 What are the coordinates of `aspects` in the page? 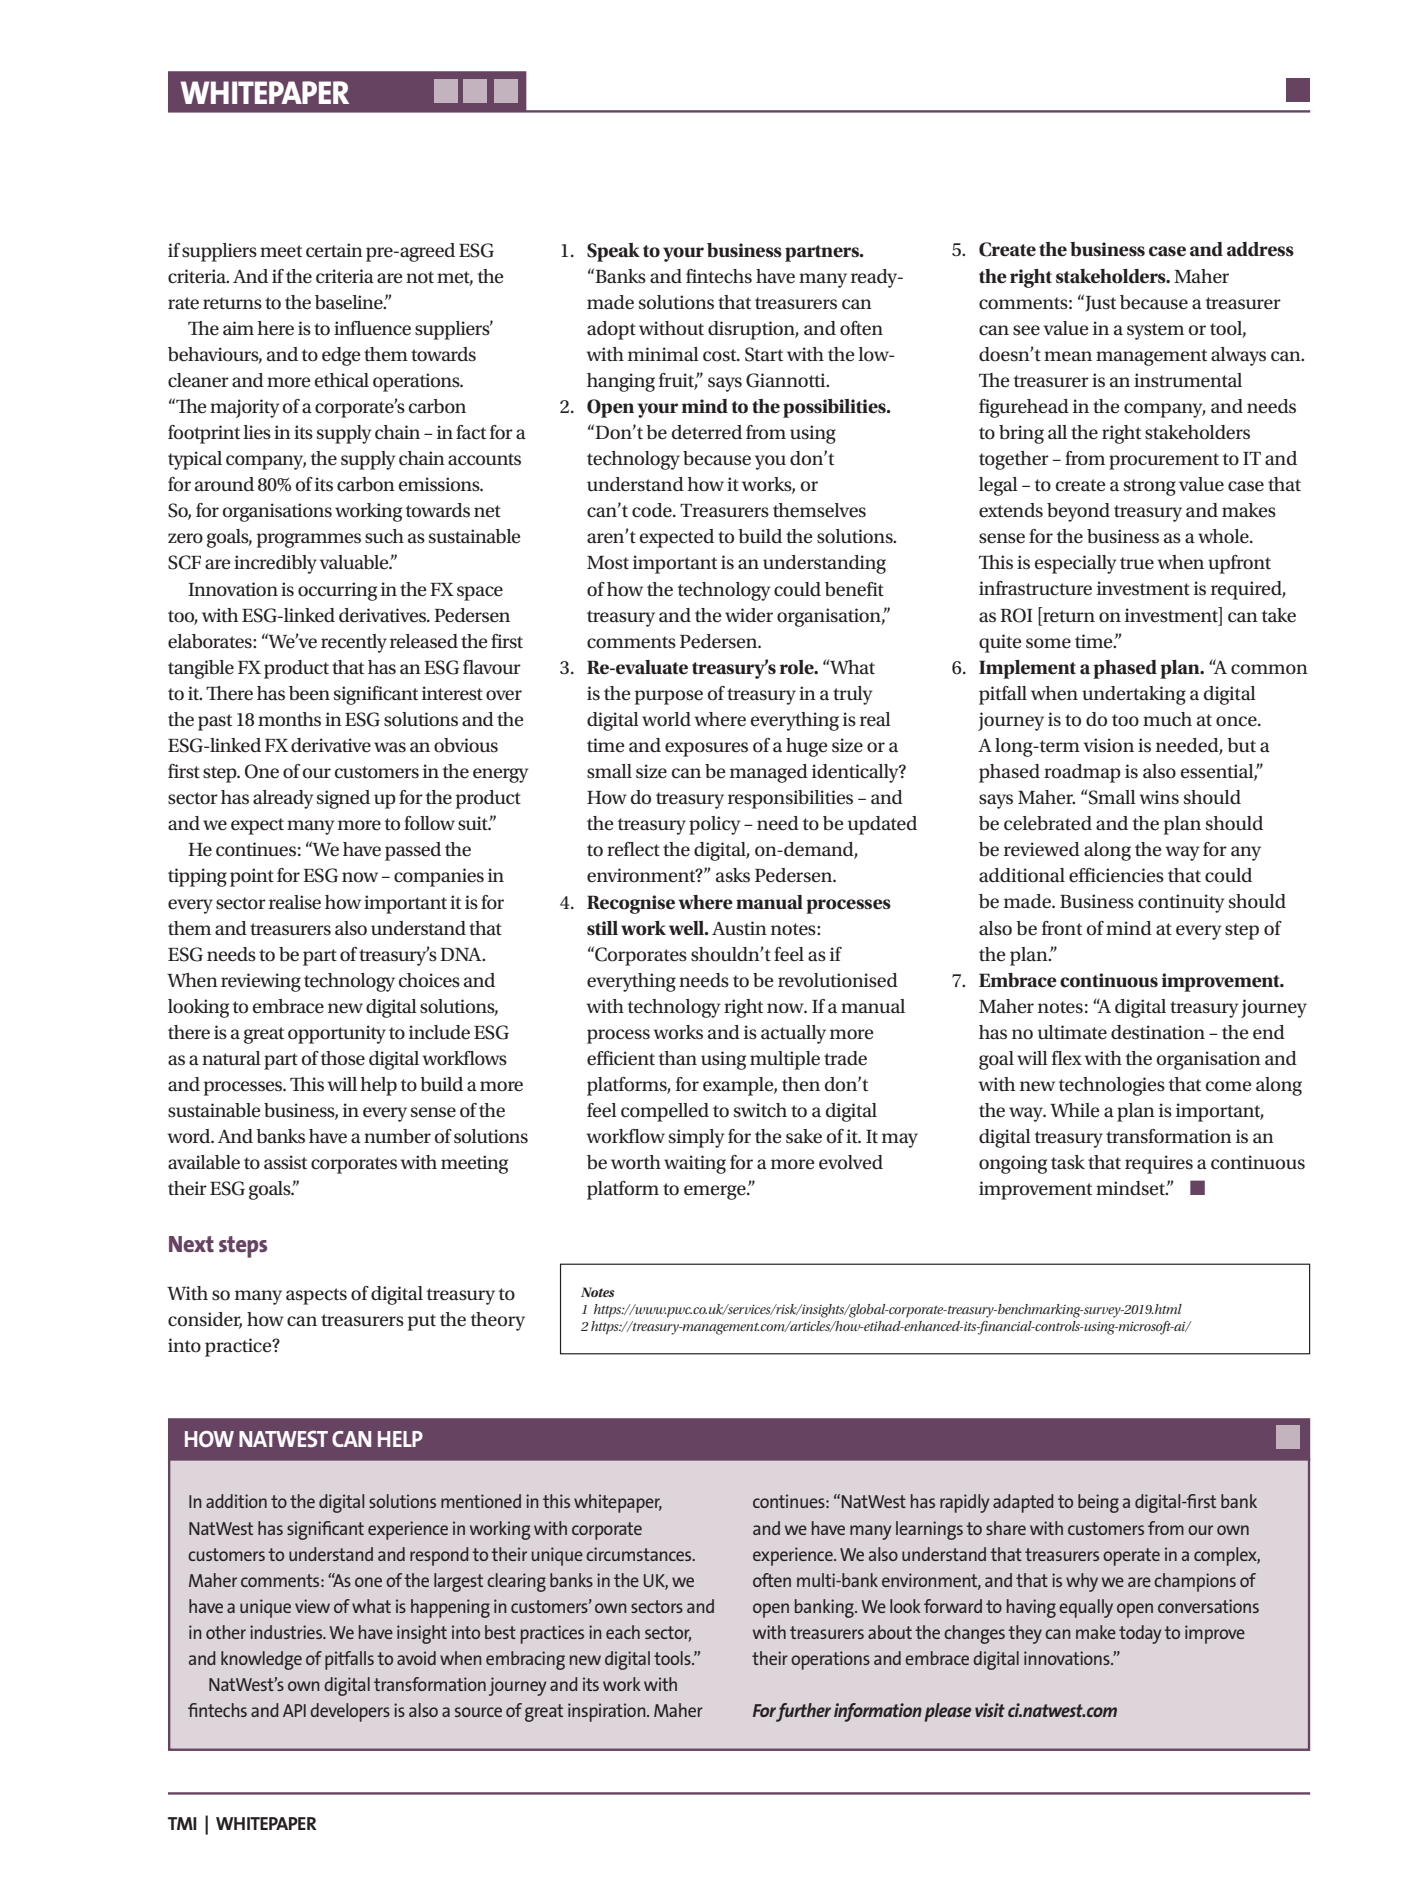 It's located at (316, 1296).
